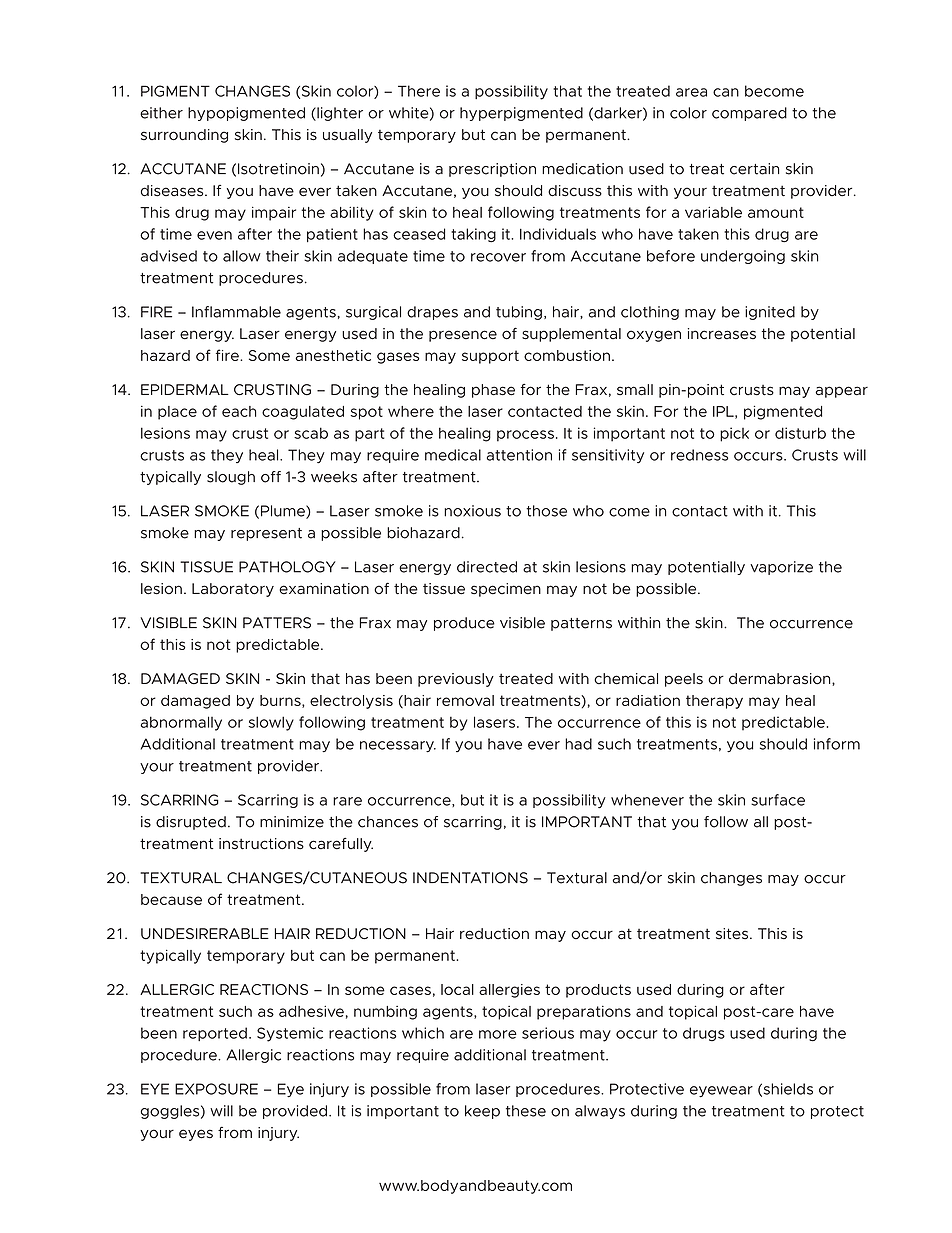 This document has height=1233, width=952. I want to click on had, so click(578, 744).
